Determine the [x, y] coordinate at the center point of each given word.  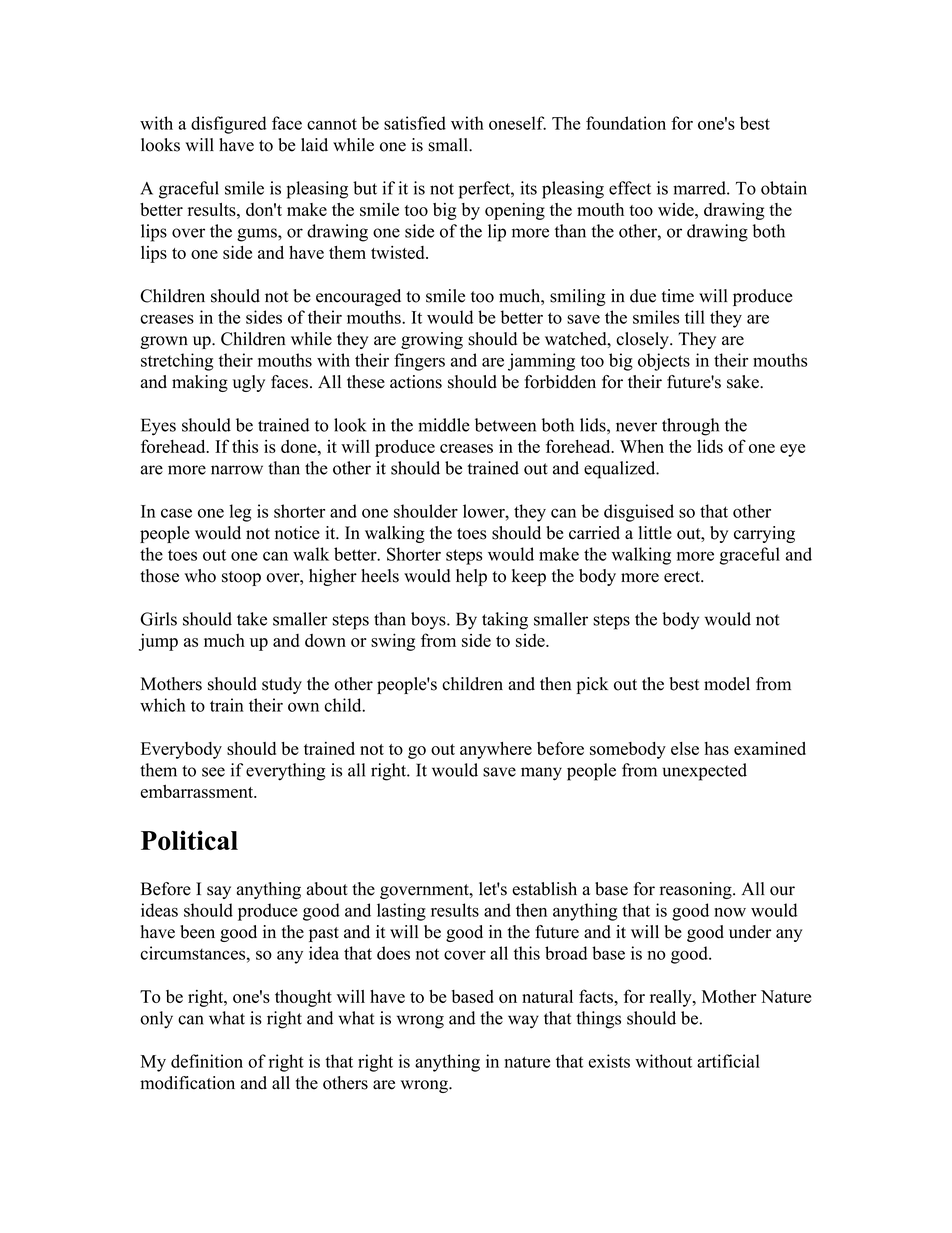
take [252, 619]
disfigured [229, 125]
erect [683, 577]
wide [677, 209]
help [471, 577]
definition [207, 1061]
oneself [517, 123]
